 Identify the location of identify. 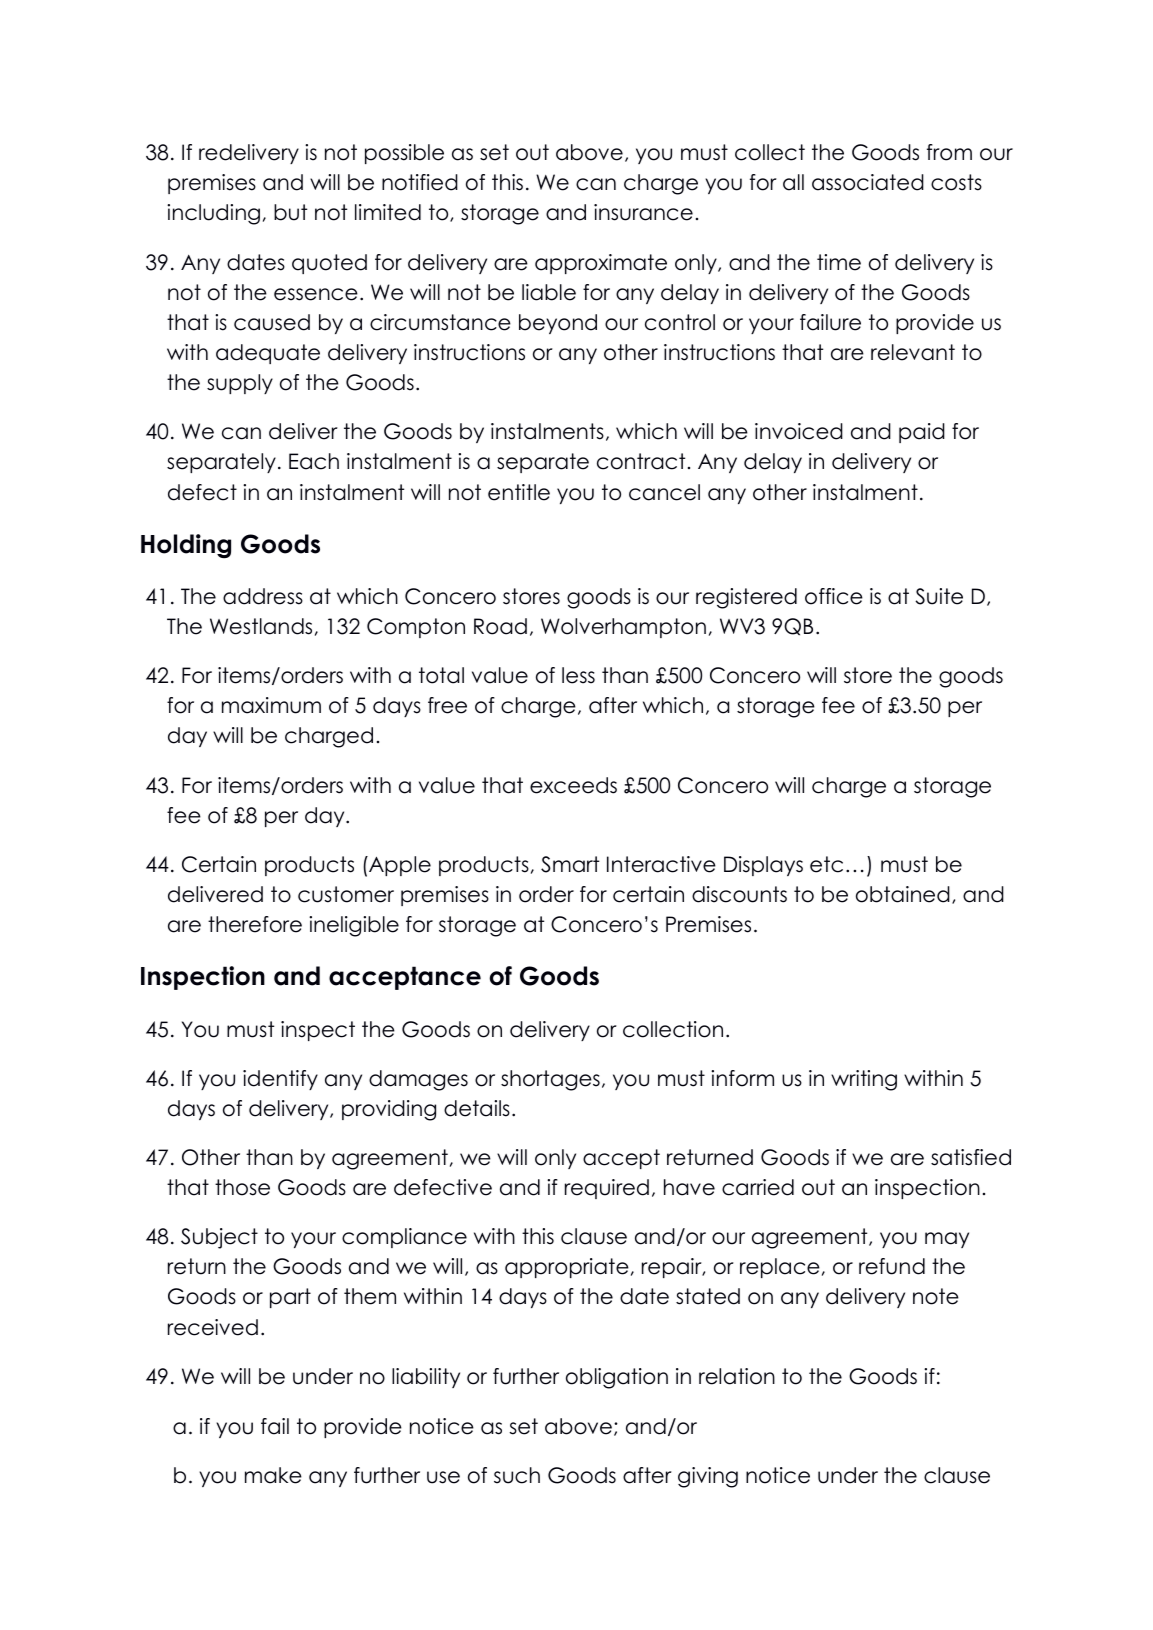
(280, 1080).
